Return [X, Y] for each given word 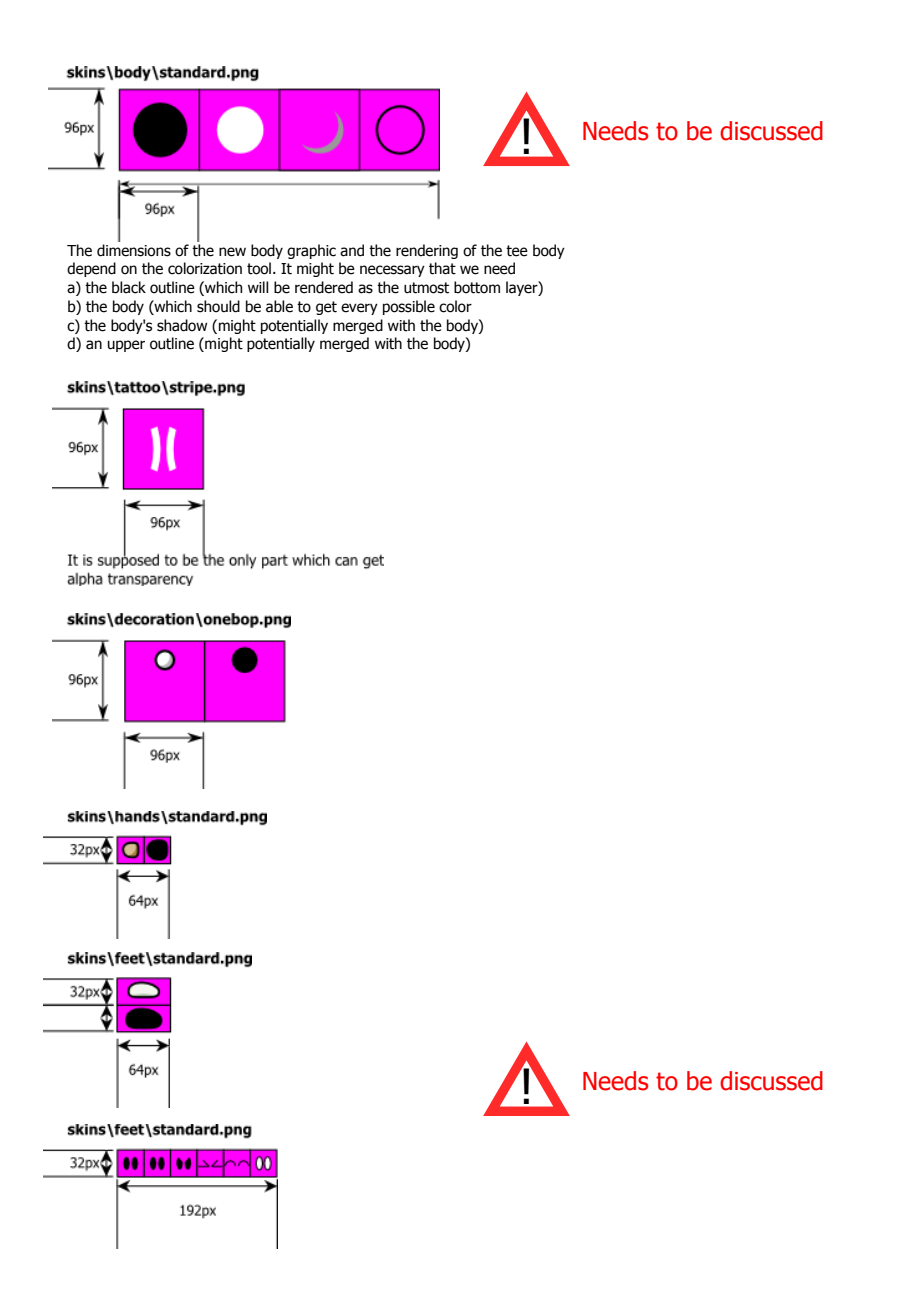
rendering [427, 251]
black [129, 287]
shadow [182, 325]
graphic [311, 251]
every [359, 309]
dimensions [134, 250]
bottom [477, 287]
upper [126, 346]
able [279, 306]
